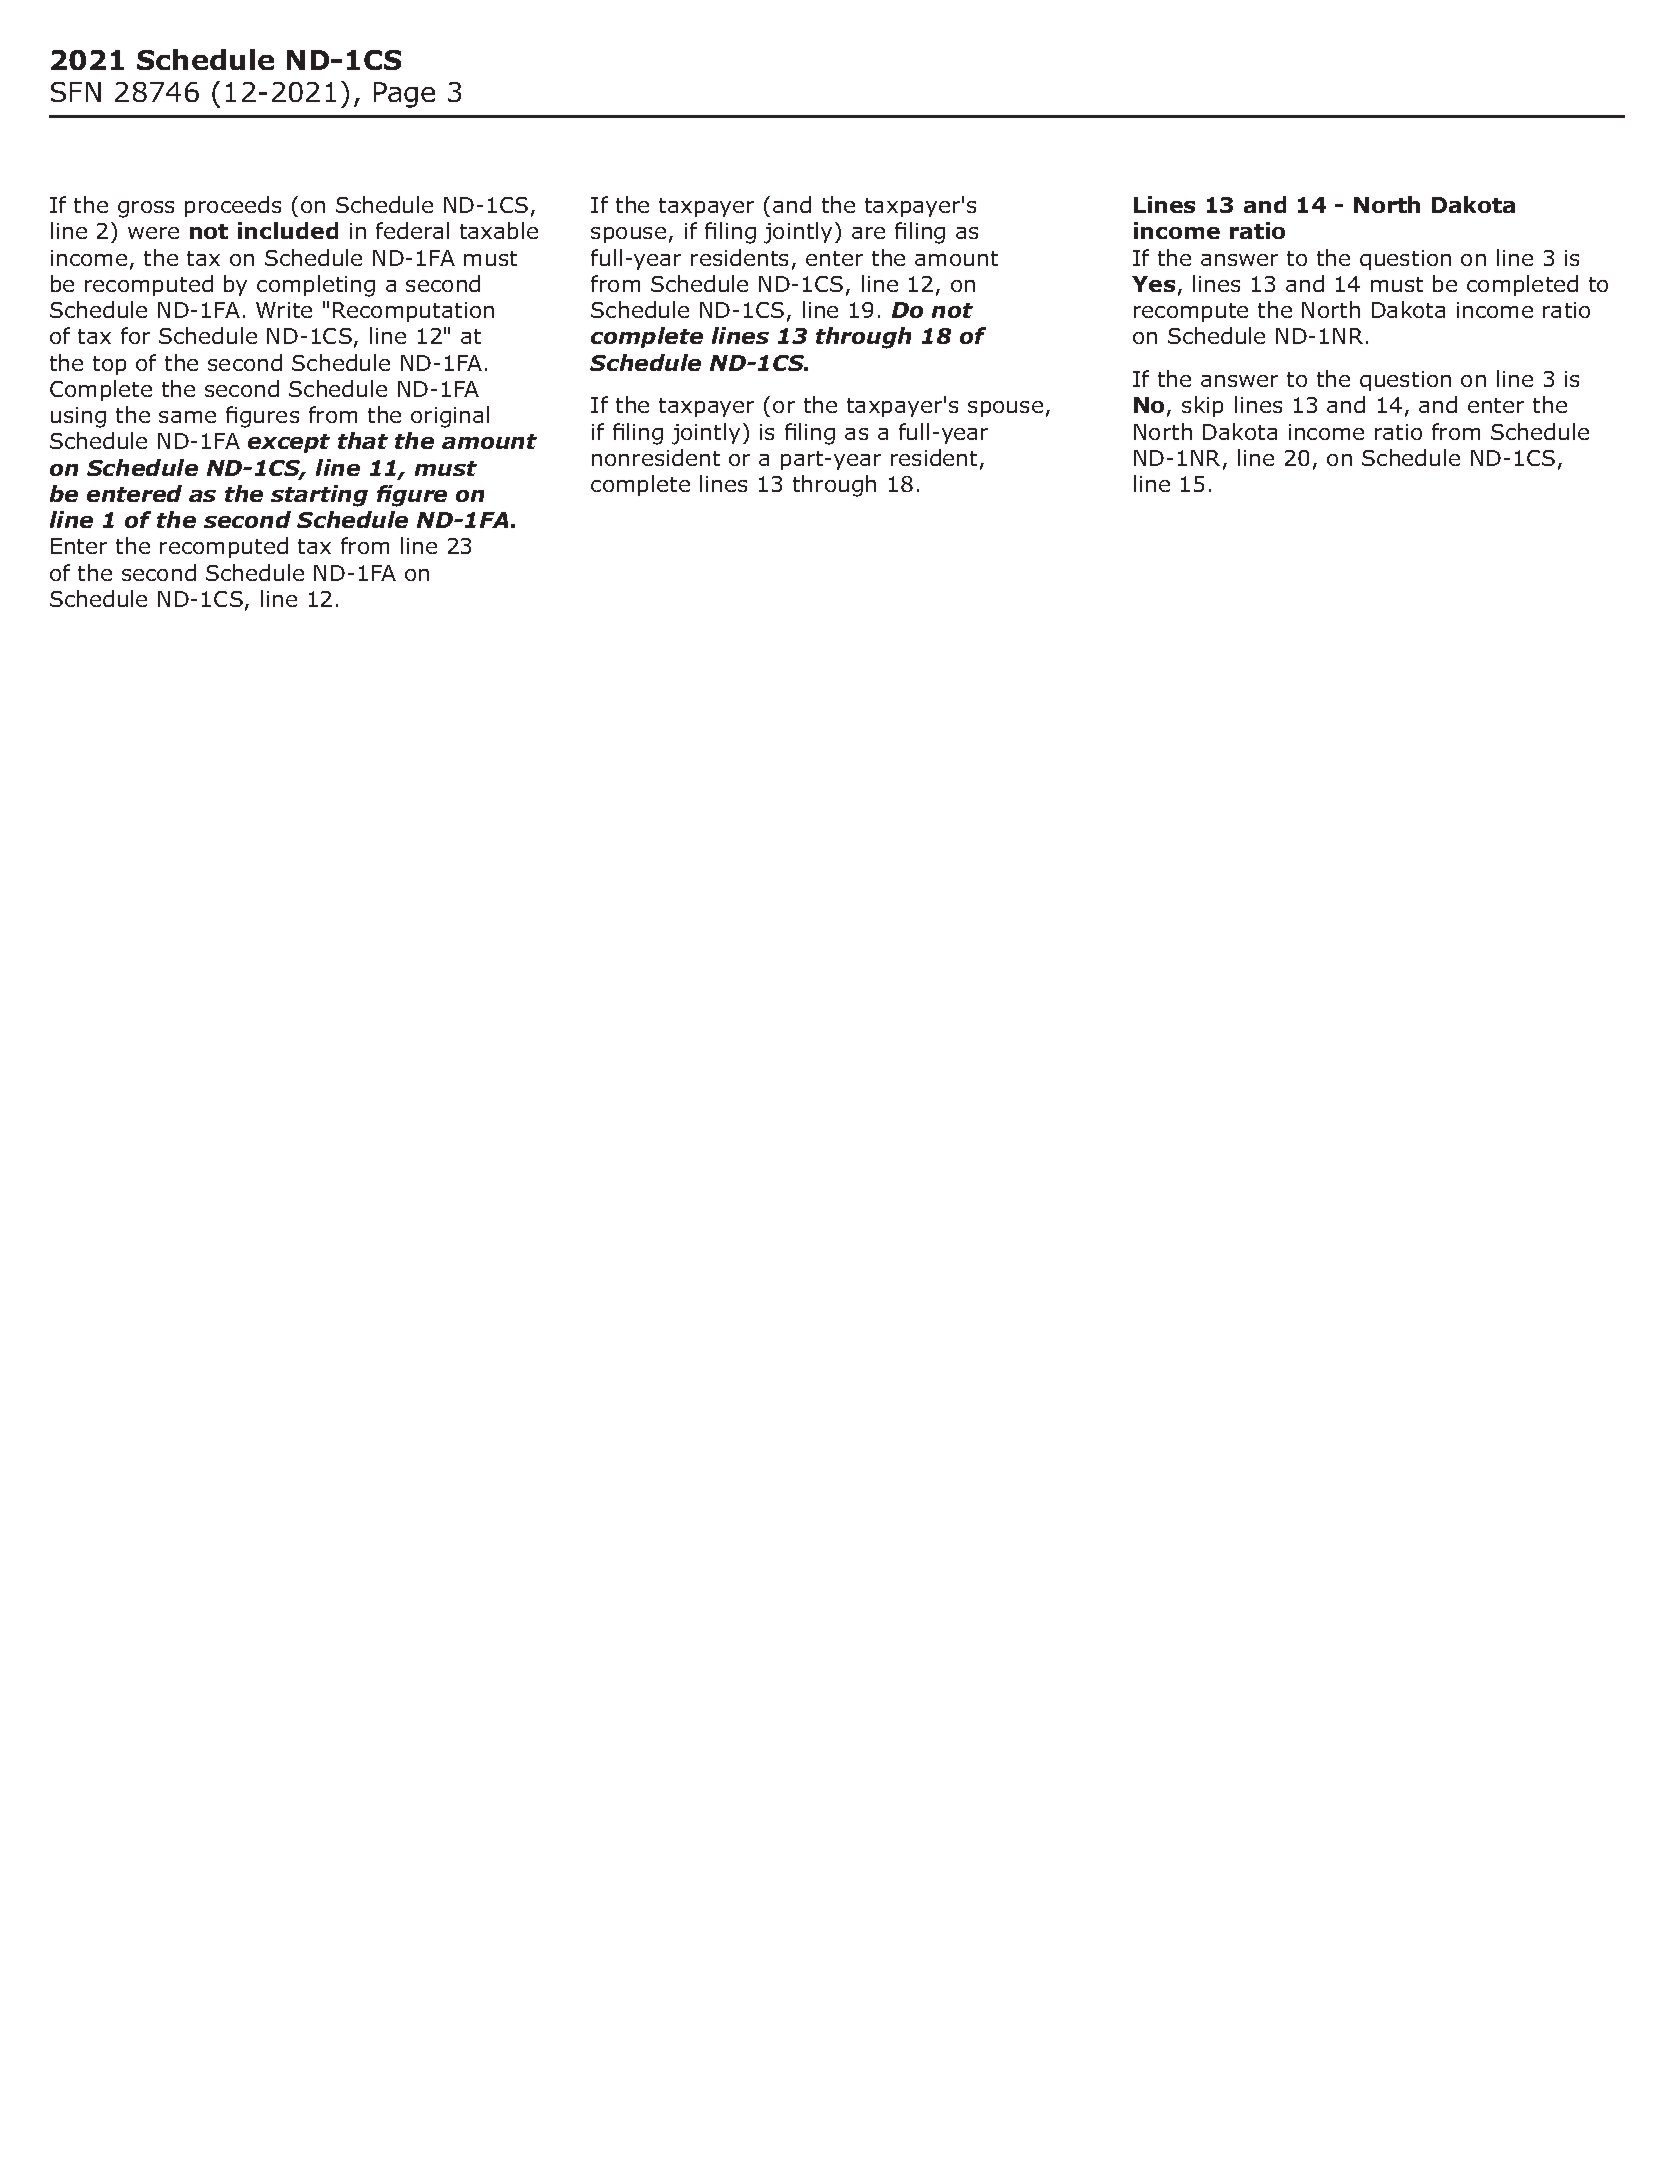 The width and height of the screenshot is (1674, 2166). I want to click on top, so click(109, 365).
